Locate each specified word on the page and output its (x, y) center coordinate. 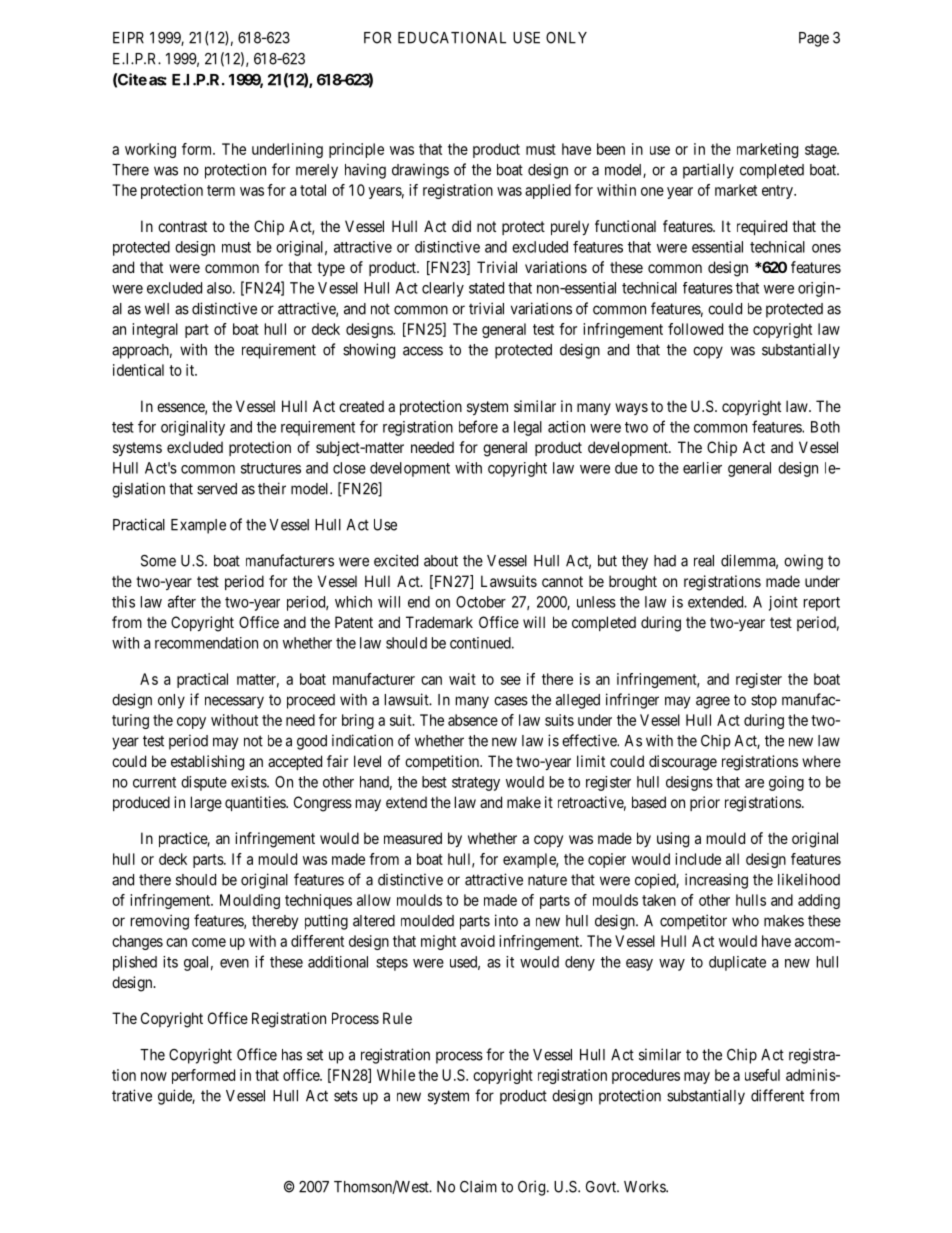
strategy (476, 784)
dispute (204, 783)
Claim (478, 1186)
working (150, 150)
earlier (702, 468)
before (478, 426)
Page (814, 39)
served (217, 489)
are (754, 783)
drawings (420, 171)
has (292, 1055)
